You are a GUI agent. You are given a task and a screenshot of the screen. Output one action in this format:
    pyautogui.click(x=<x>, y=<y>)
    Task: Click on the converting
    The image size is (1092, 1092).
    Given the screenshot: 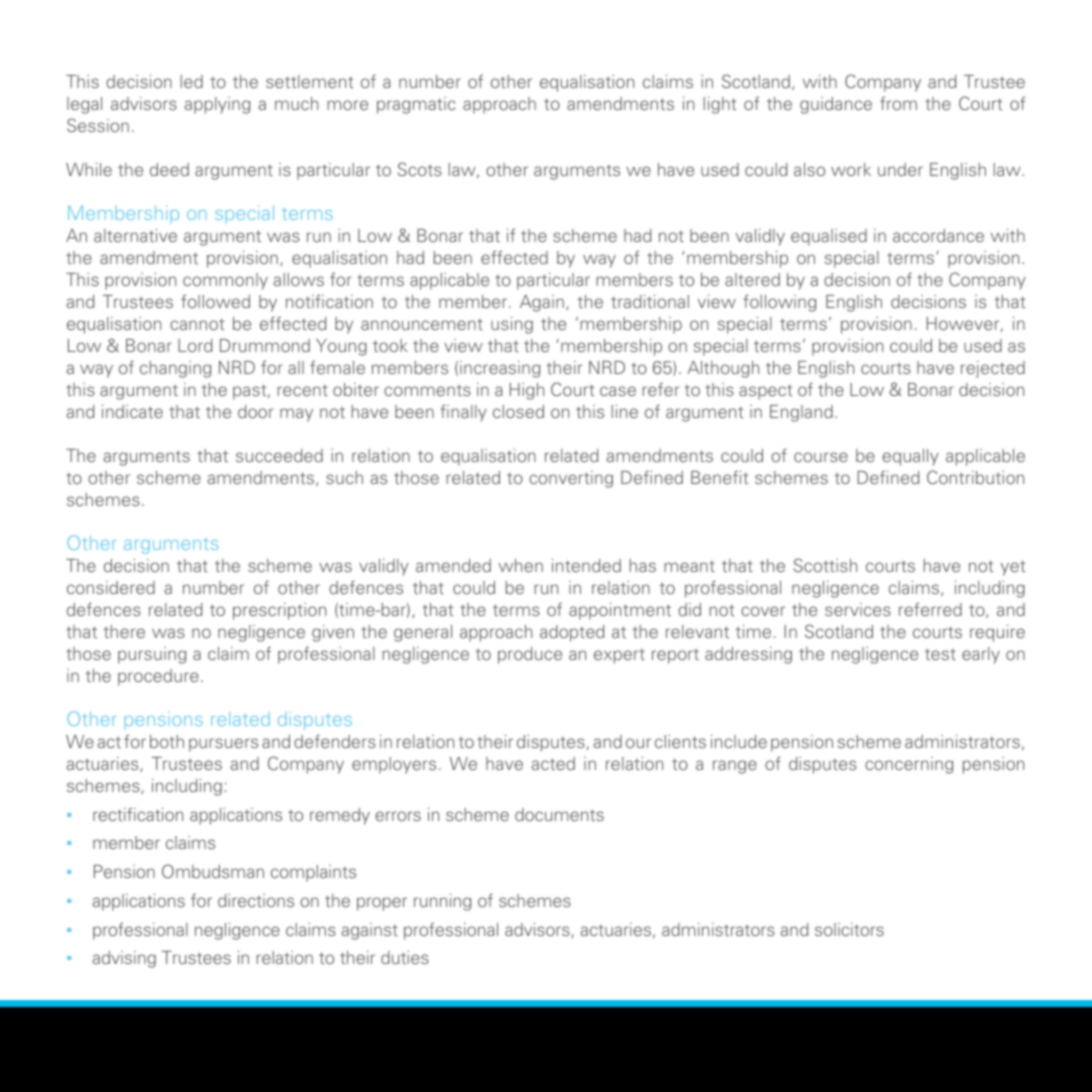 What is the action you would take?
    pyautogui.click(x=571, y=479)
